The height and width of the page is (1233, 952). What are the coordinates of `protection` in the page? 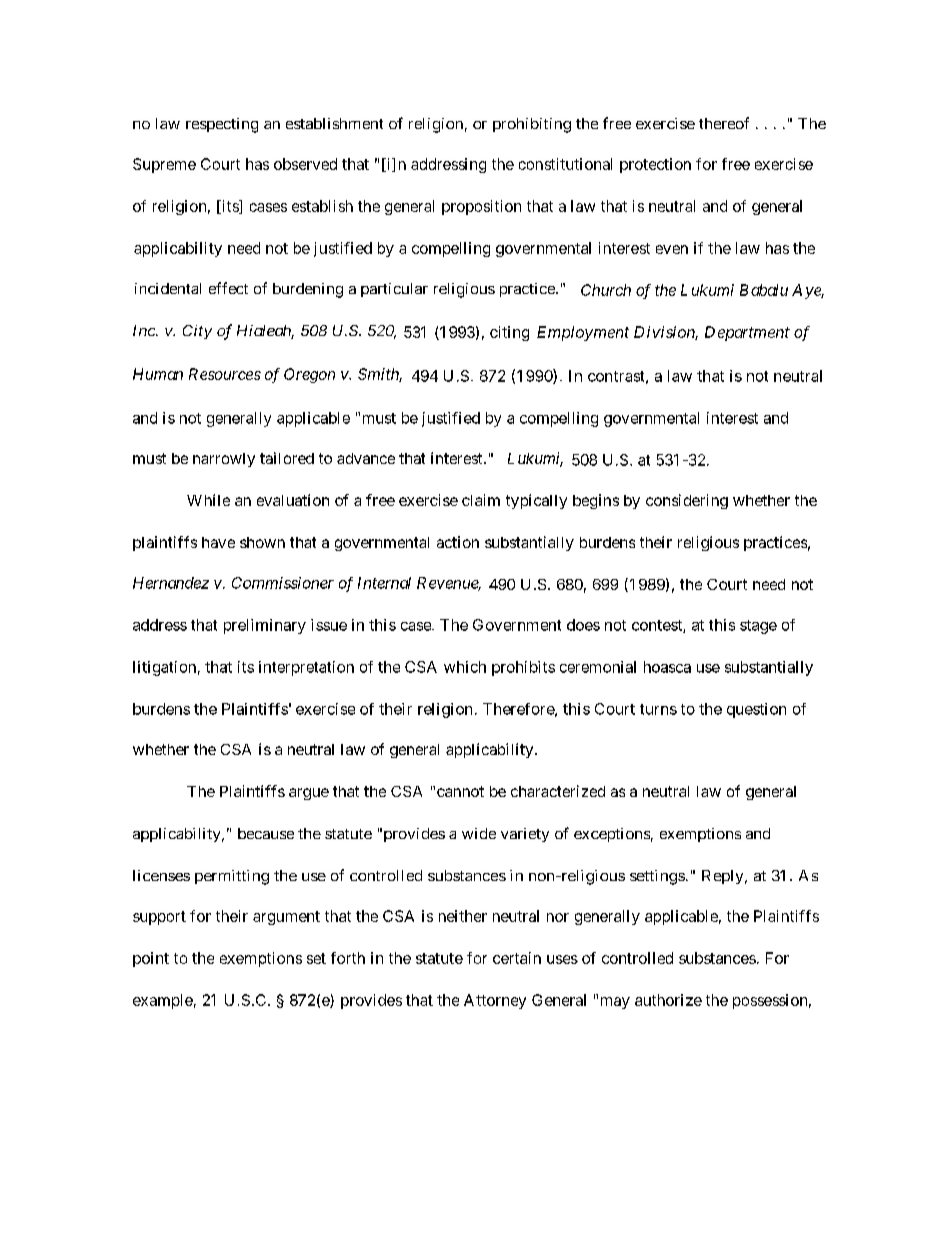 It's located at (655, 165).
